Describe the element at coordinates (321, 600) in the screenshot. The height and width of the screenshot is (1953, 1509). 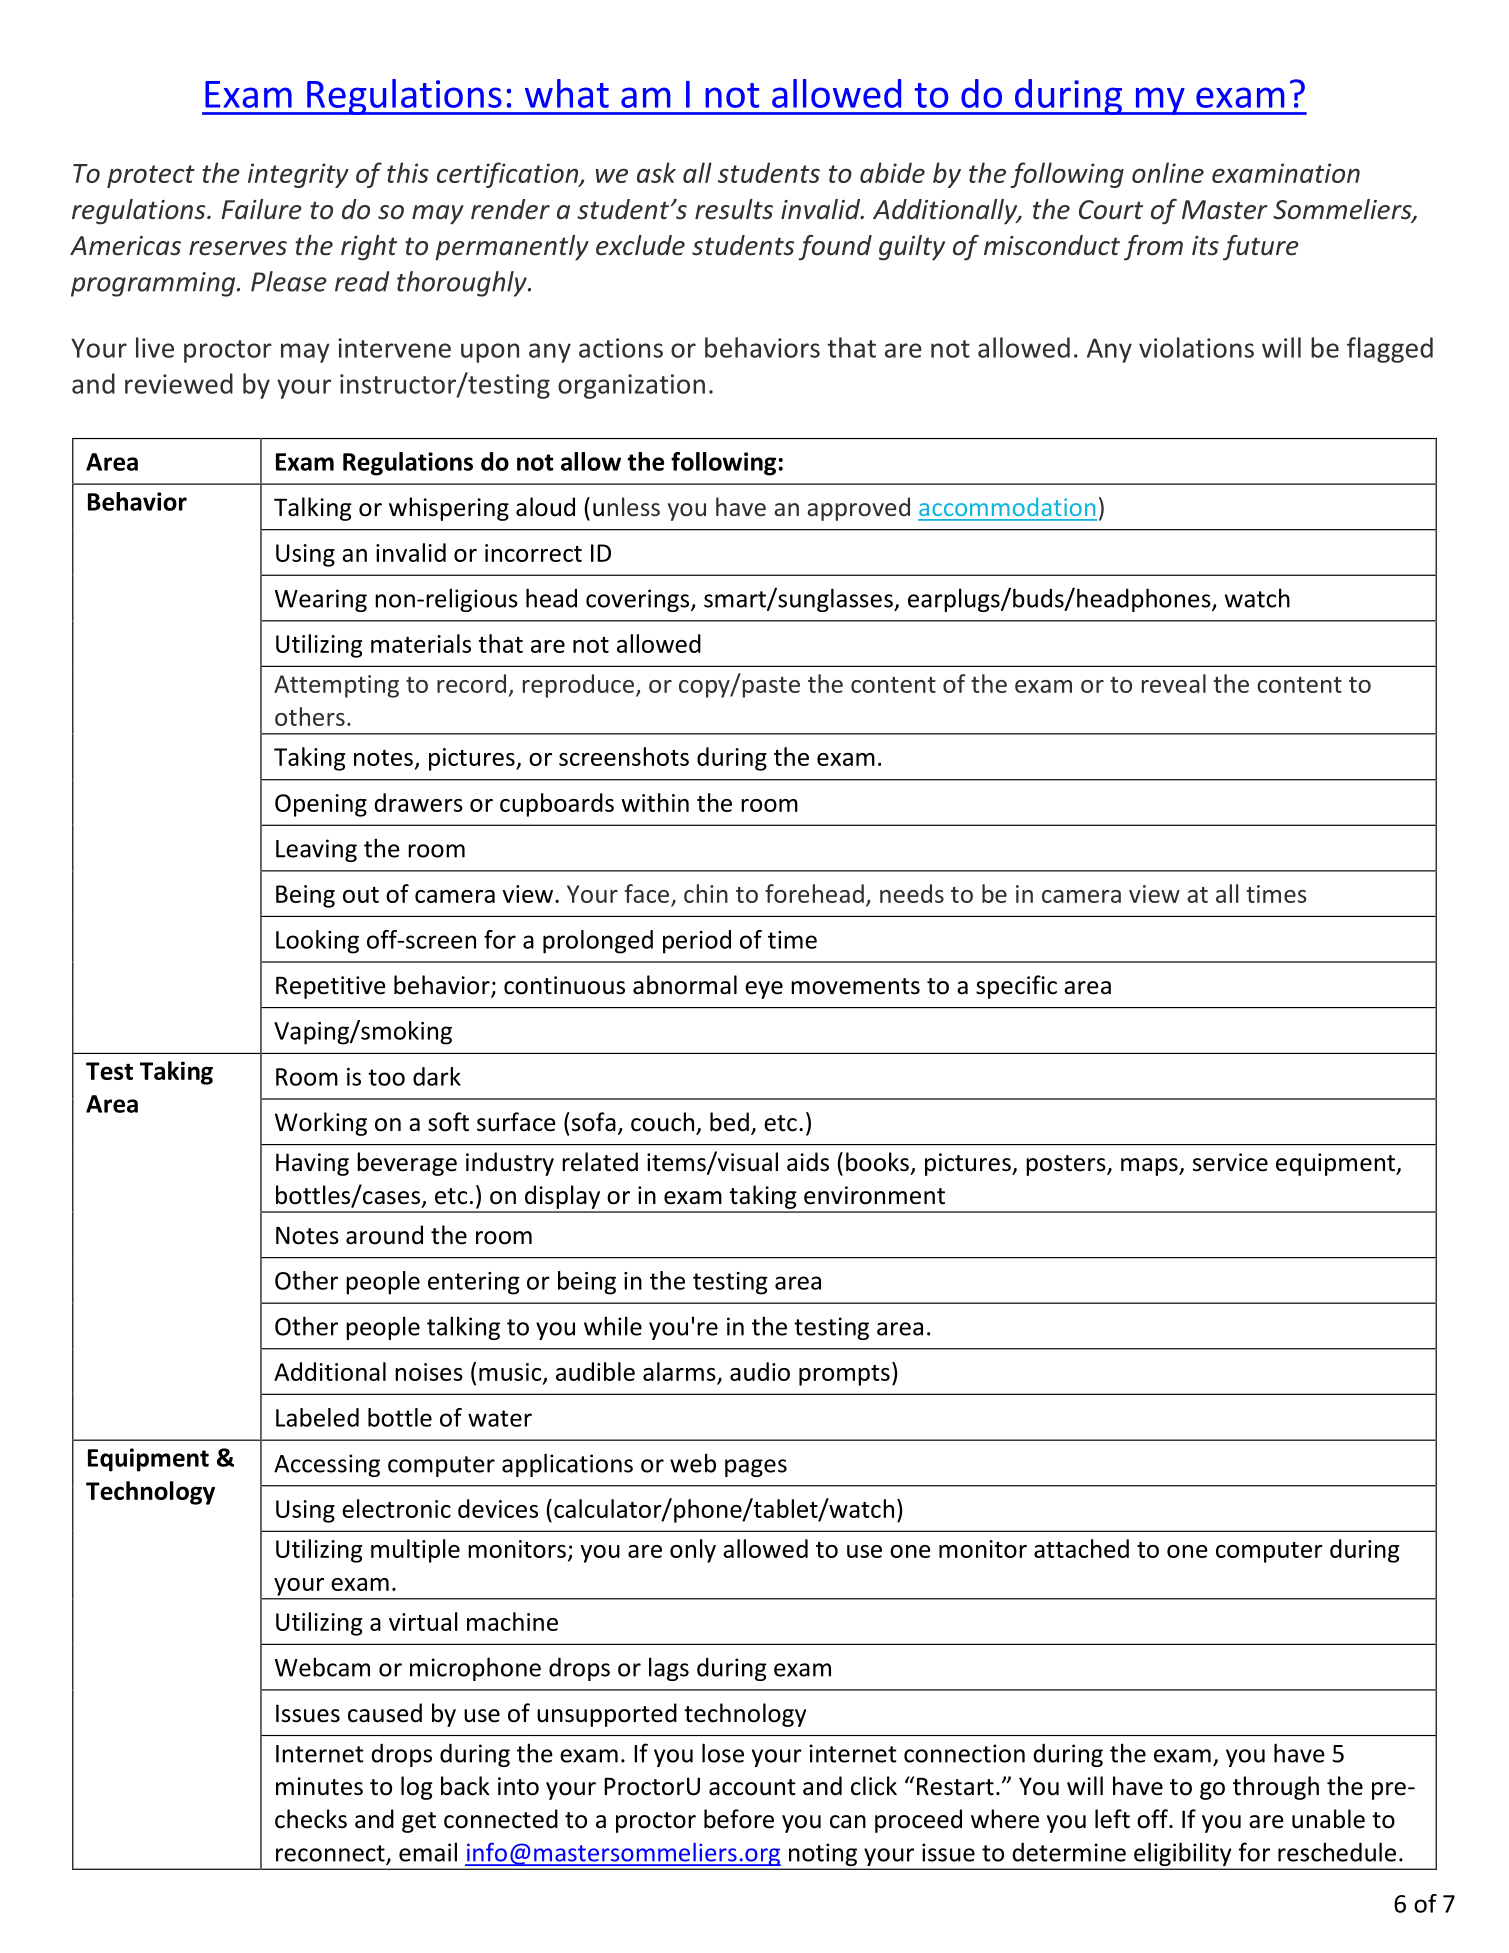
I see `Wearing` at that location.
